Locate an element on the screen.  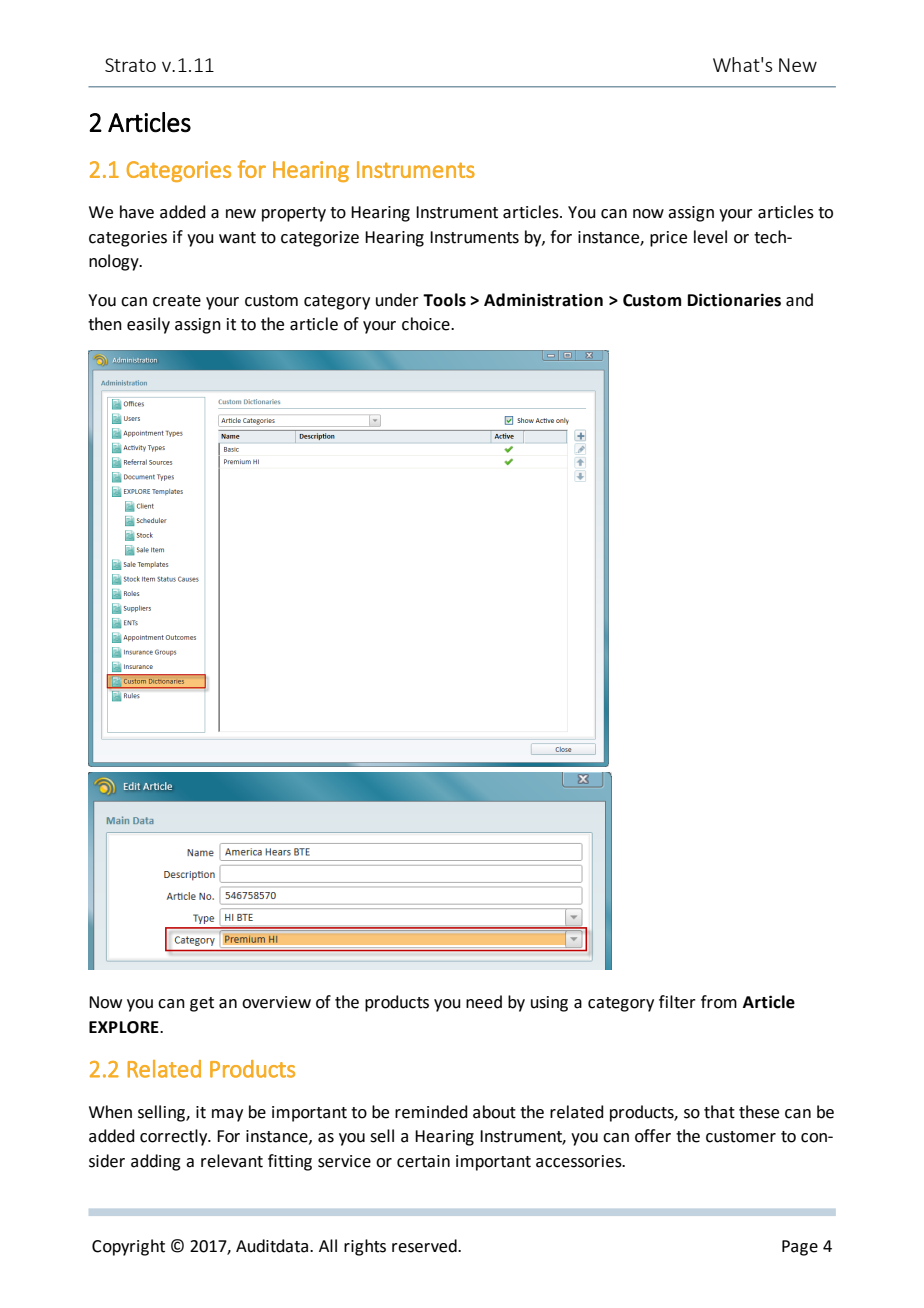
Dictionaries is located at coordinates (734, 300).
